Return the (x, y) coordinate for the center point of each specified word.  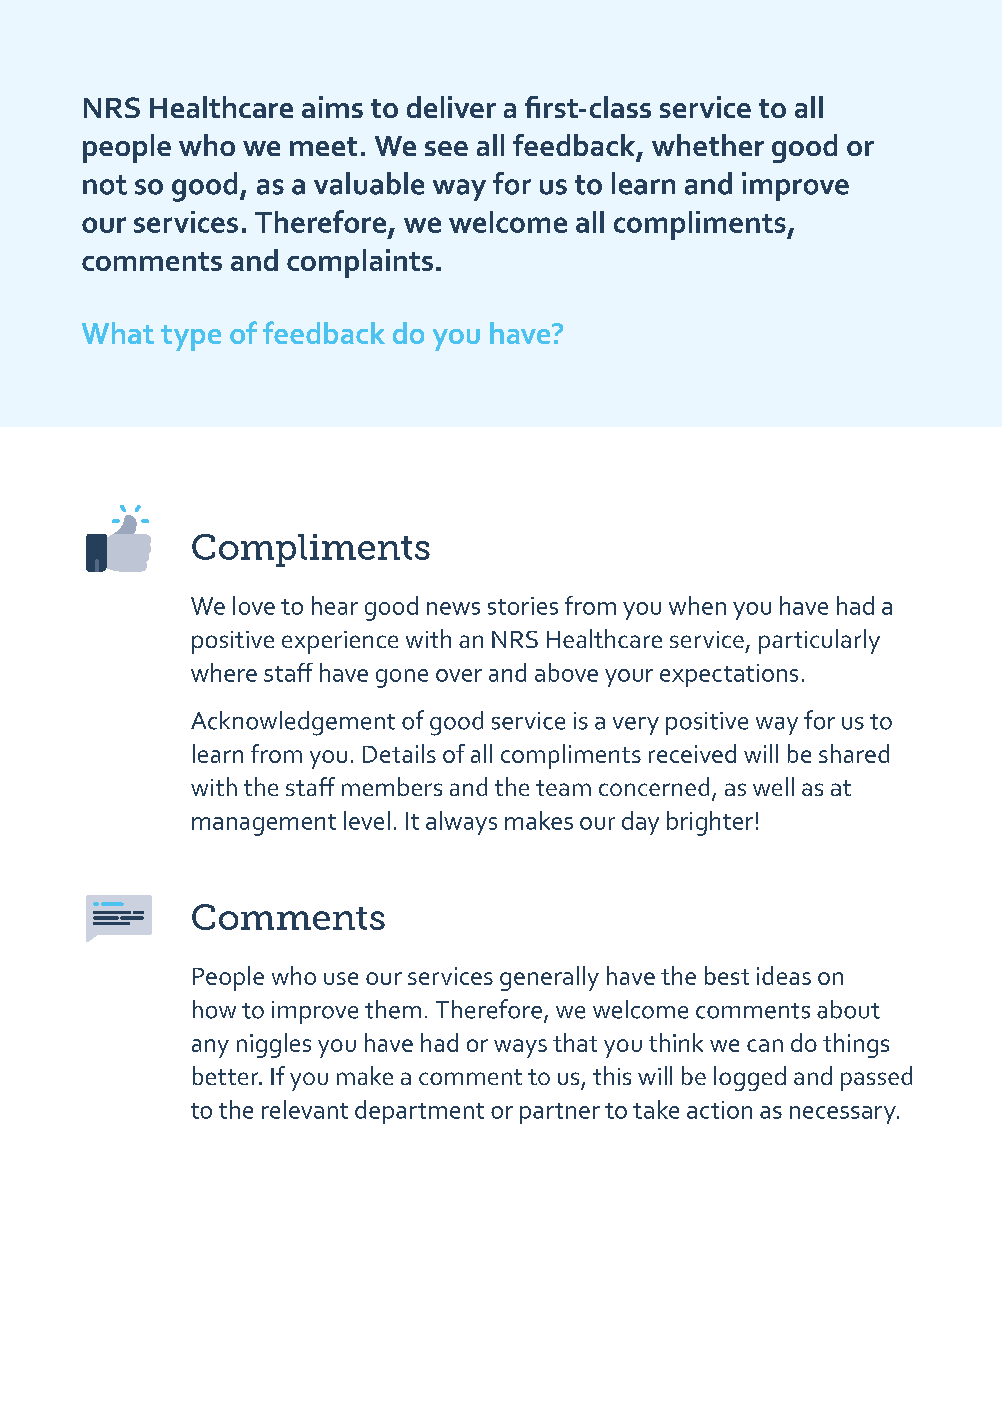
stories (523, 606)
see (446, 148)
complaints (360, 263)
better (227, 1075)
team (563, 788)
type (191, 338)
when (697, 605)
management (264, 825)
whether (708, 145)
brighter (710, 823)
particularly (819, 641)
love (254, 605)
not (105, 185)
